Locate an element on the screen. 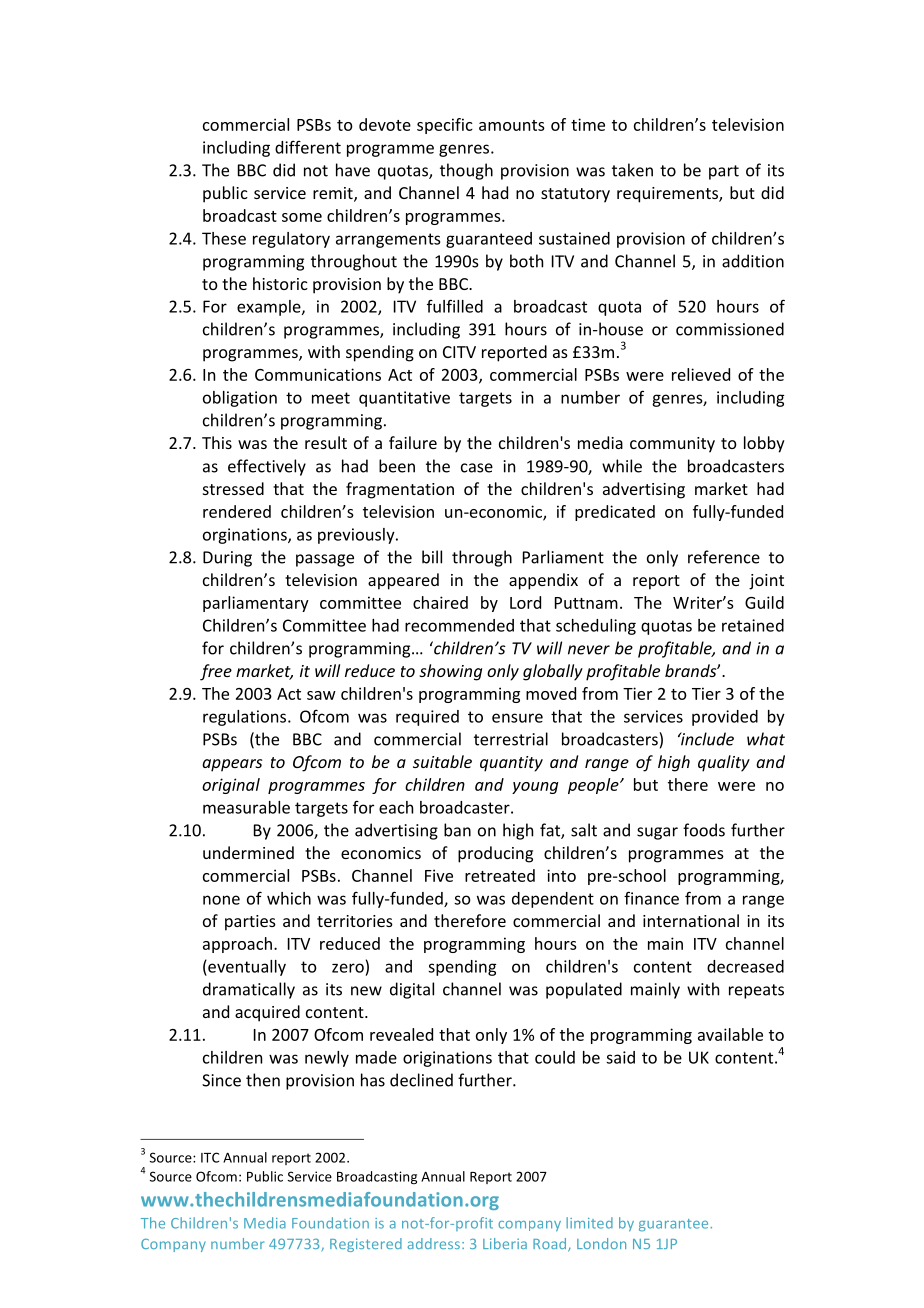 The height and width of the screenshot is (1308, 924). reference is located at coordinates (724, 557).
